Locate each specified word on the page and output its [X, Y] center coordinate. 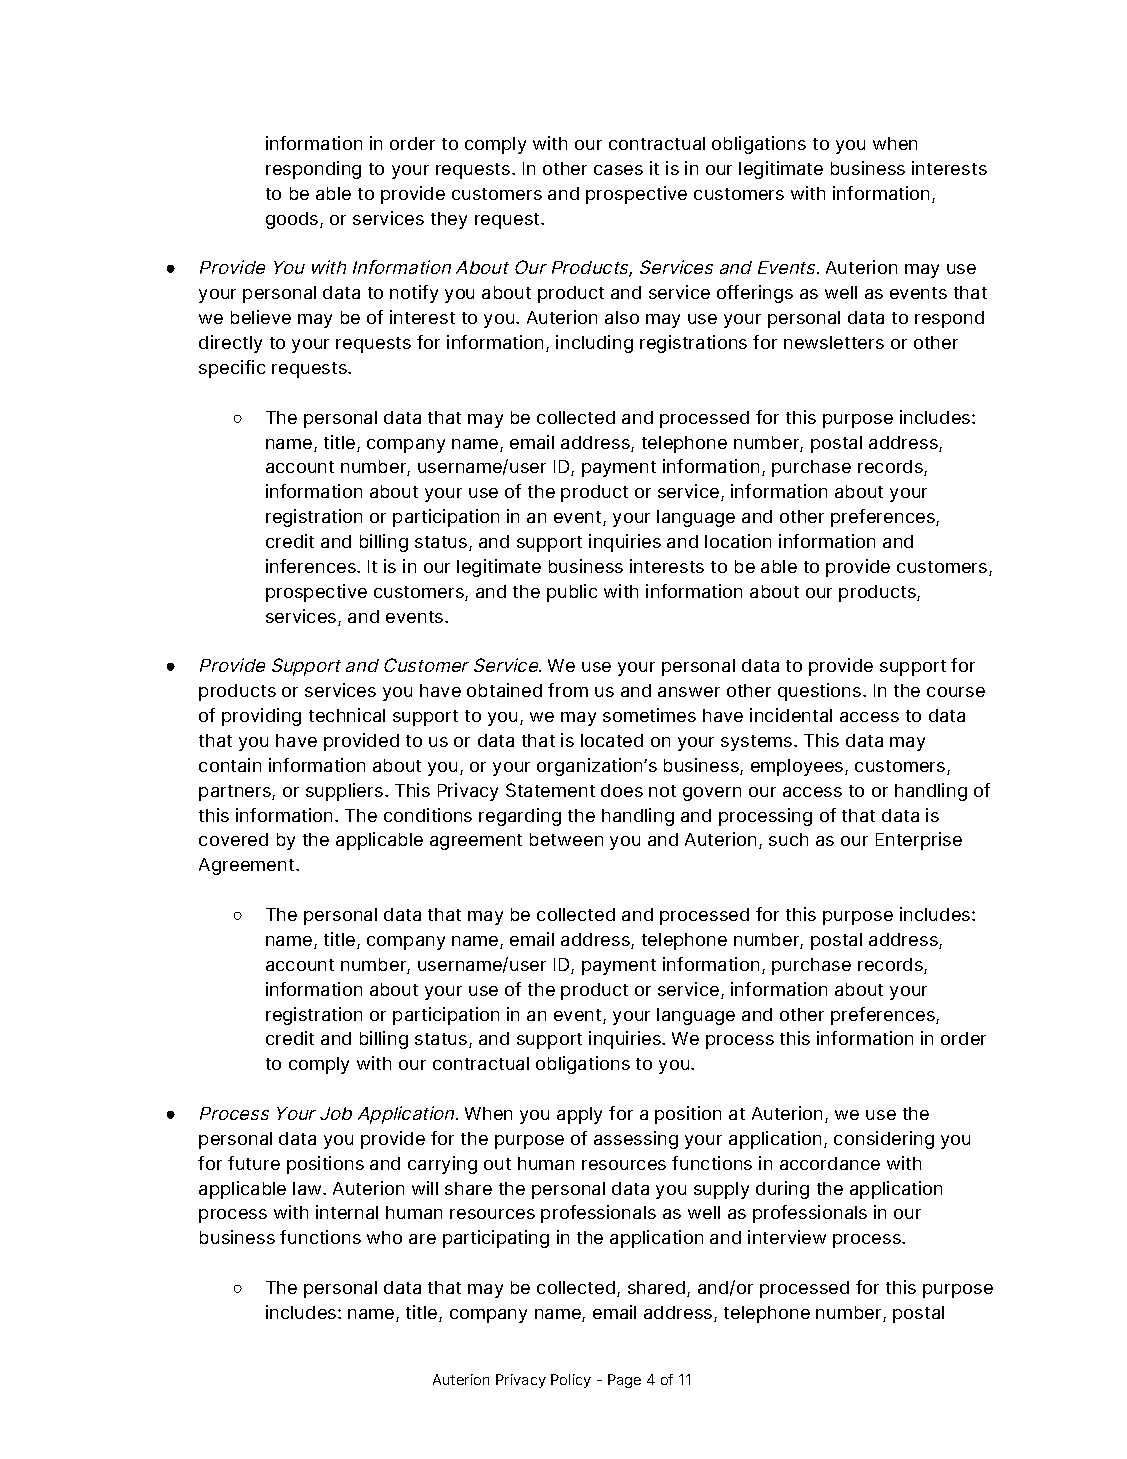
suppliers [346, 792]
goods [293, 220]
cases [618, 170]
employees [798, 767]
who [384, 1237]
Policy [571, 1381]
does [622, 790]
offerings [755, 294]
